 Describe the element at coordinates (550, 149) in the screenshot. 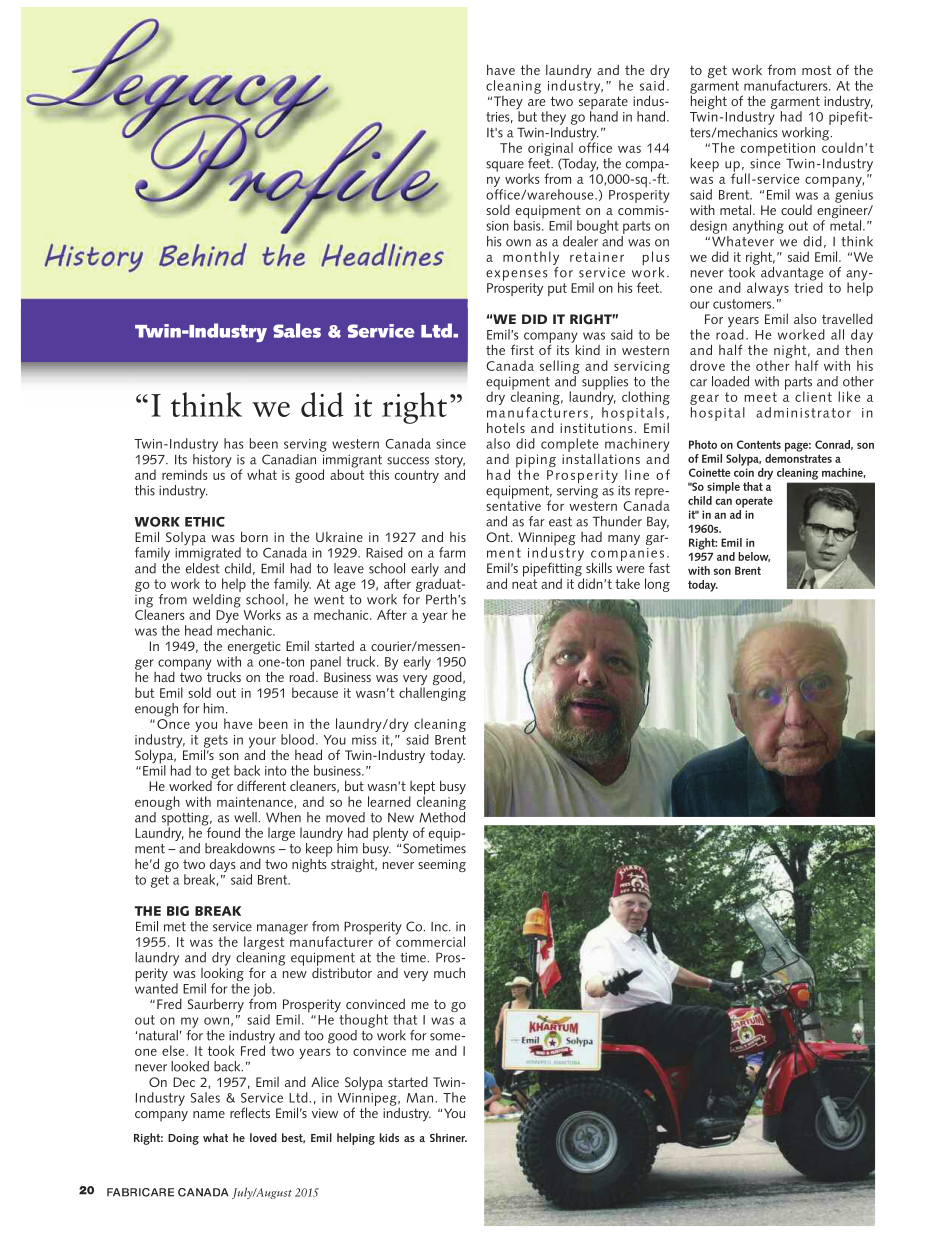

I see `original` at that location.
